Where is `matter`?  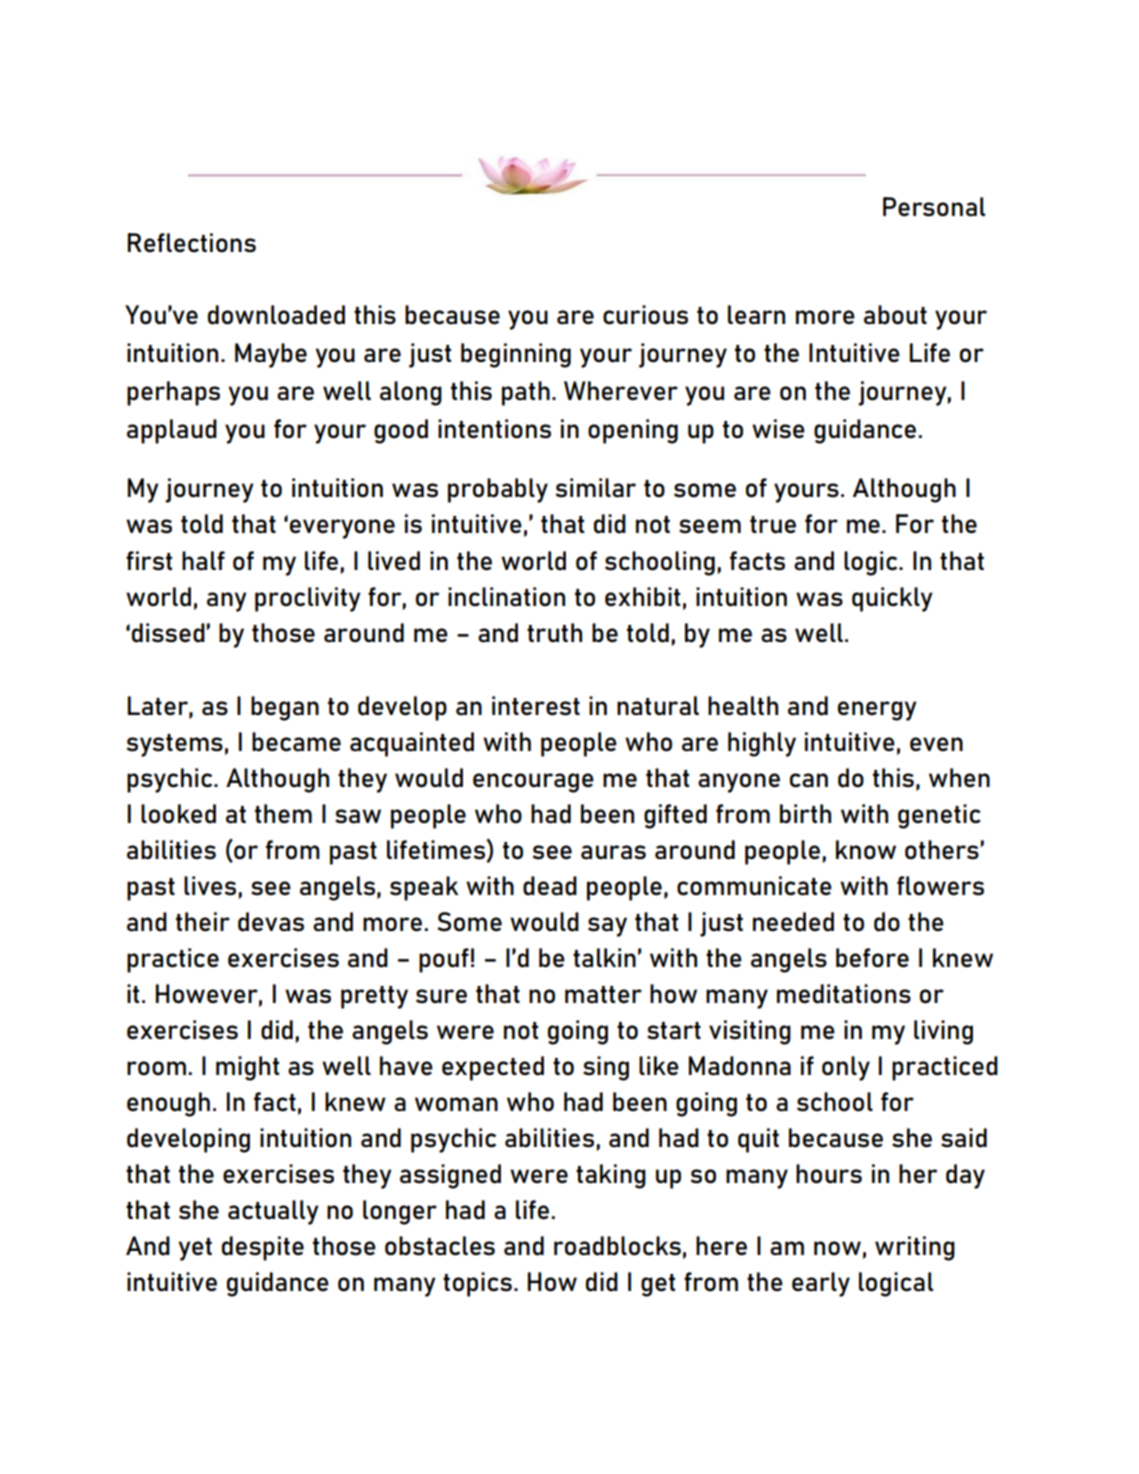 matter is located at coordinates (603, 994).
